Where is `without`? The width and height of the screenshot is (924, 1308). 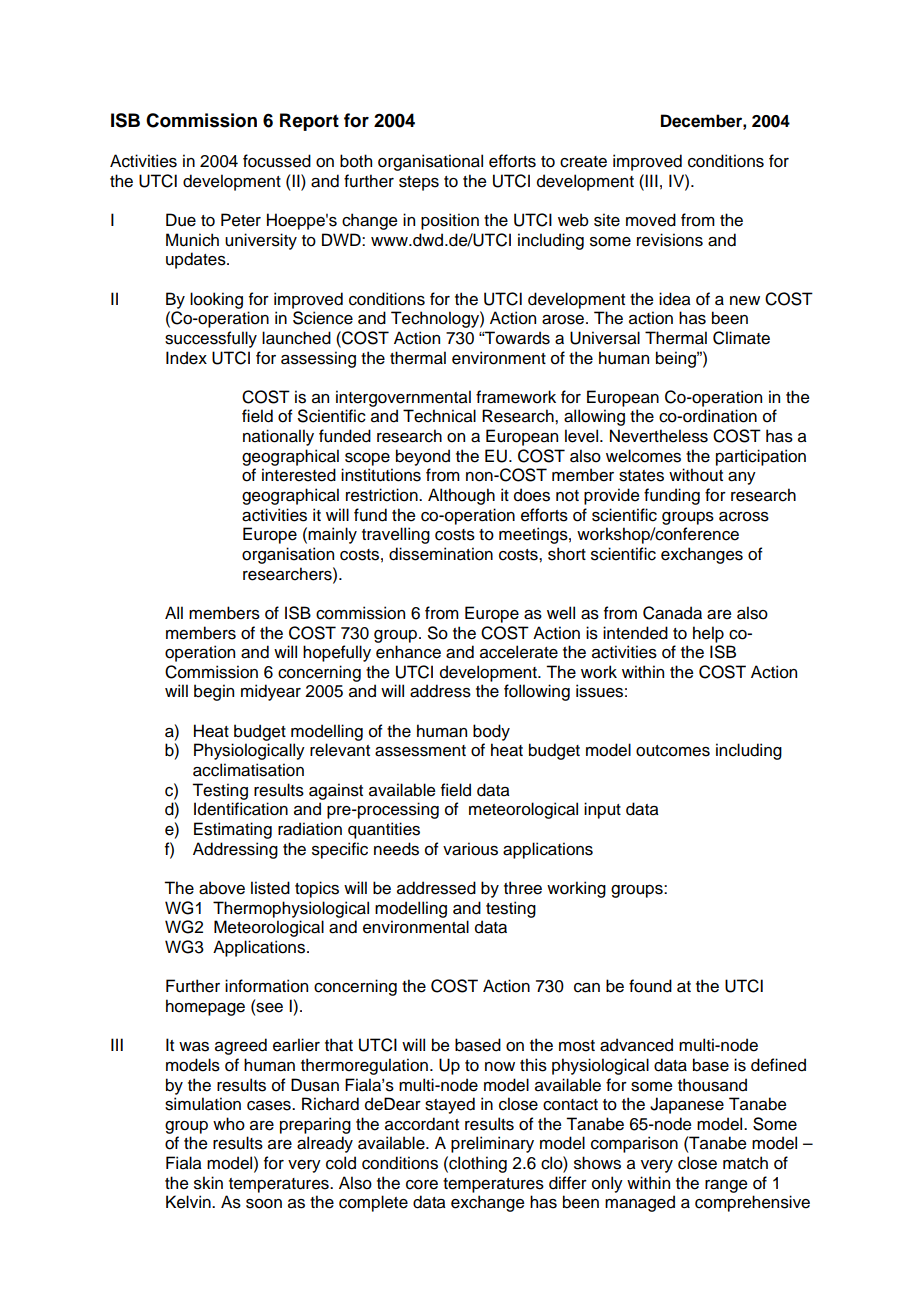 without is located at coordinates (696, 475).
